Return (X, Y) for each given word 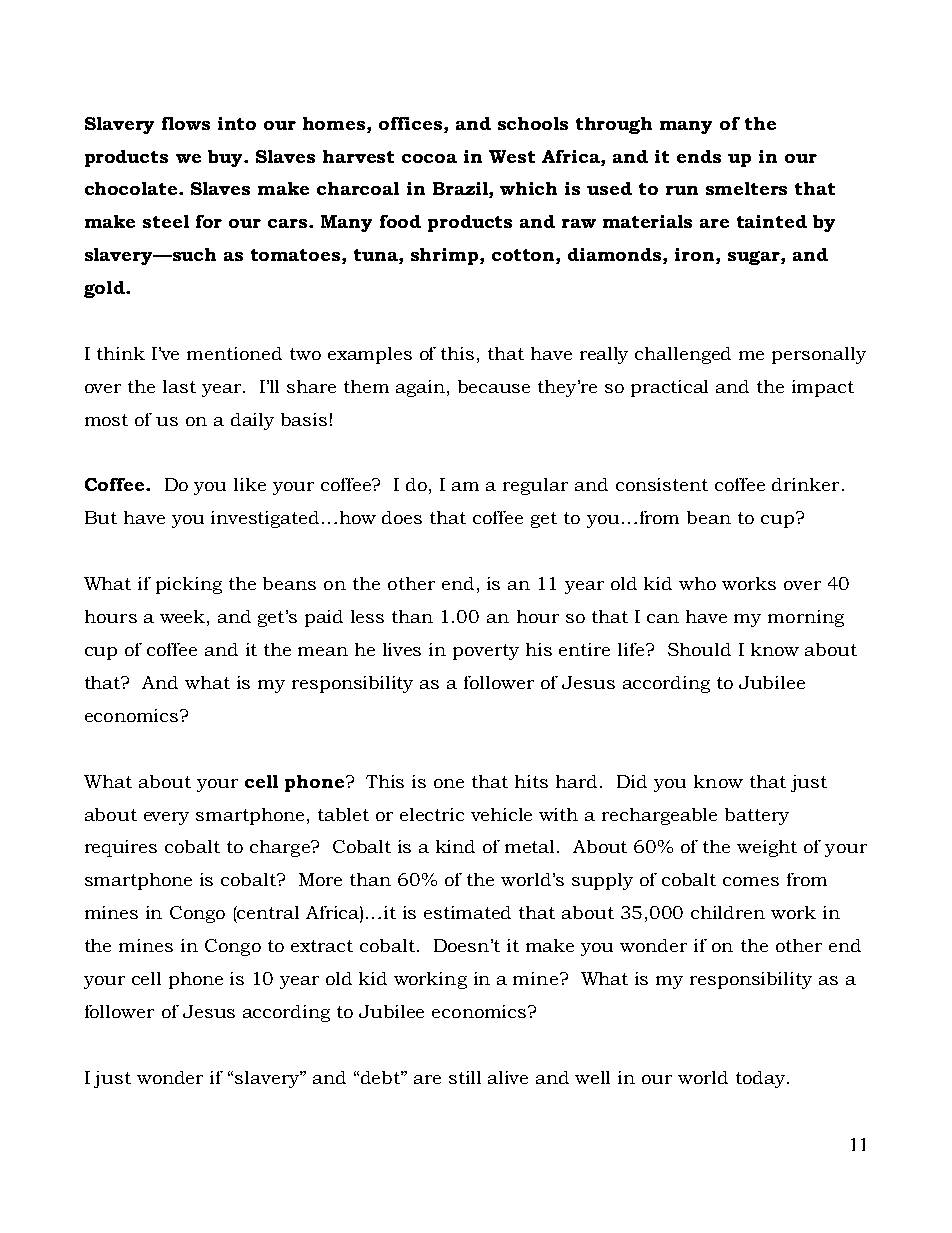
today (762, 1079)
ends (699, 156)
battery (757, 816)
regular (535, 486)
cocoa (429, 158)
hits (531, 781)
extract (322, 946)
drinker (805, 484)
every (166, 818)
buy (226, 158)
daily (252, 421)
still (465, 1077)
